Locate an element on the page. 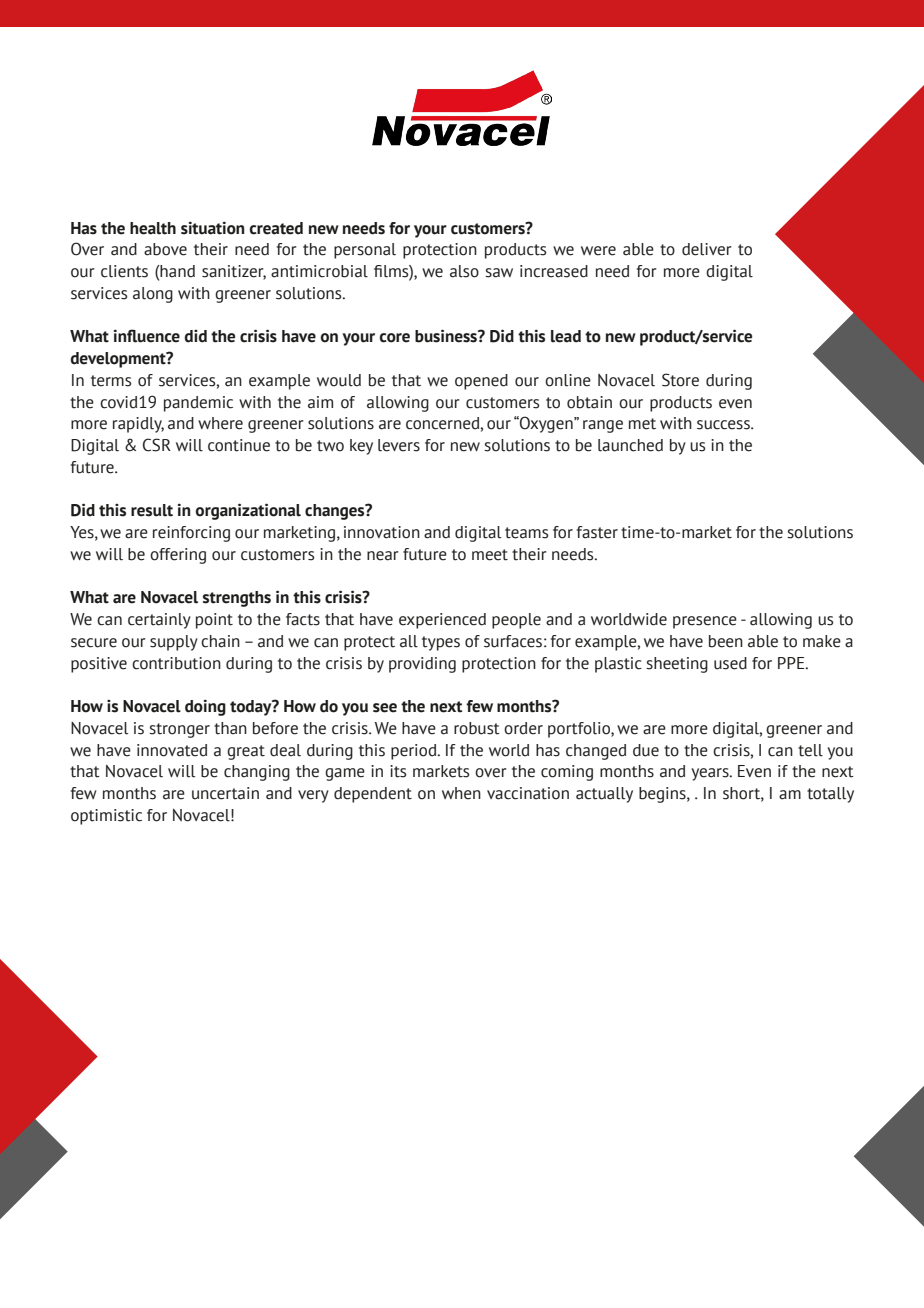  teams is located at coordinates (526, 533).
